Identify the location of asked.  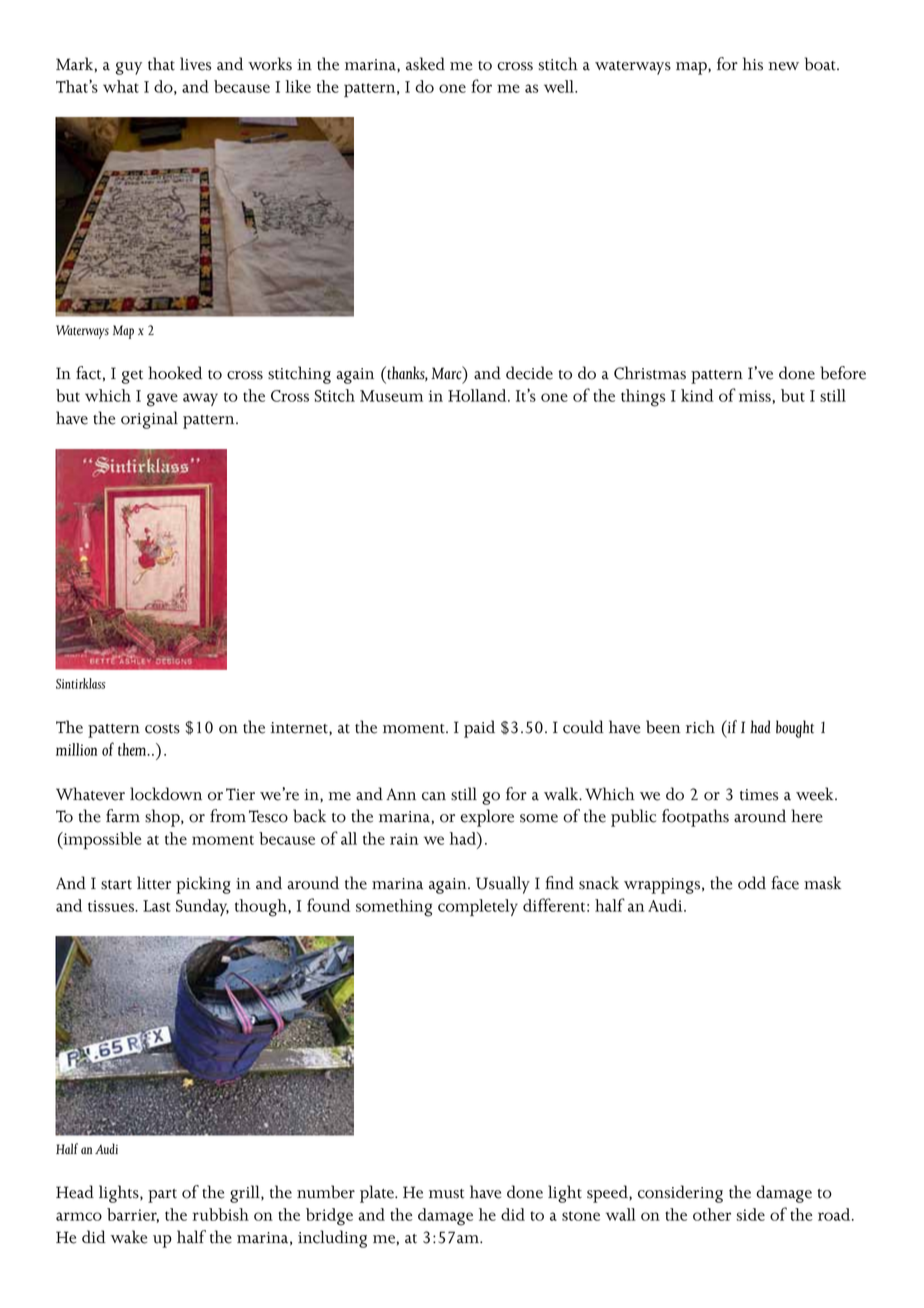
(425, 64).
